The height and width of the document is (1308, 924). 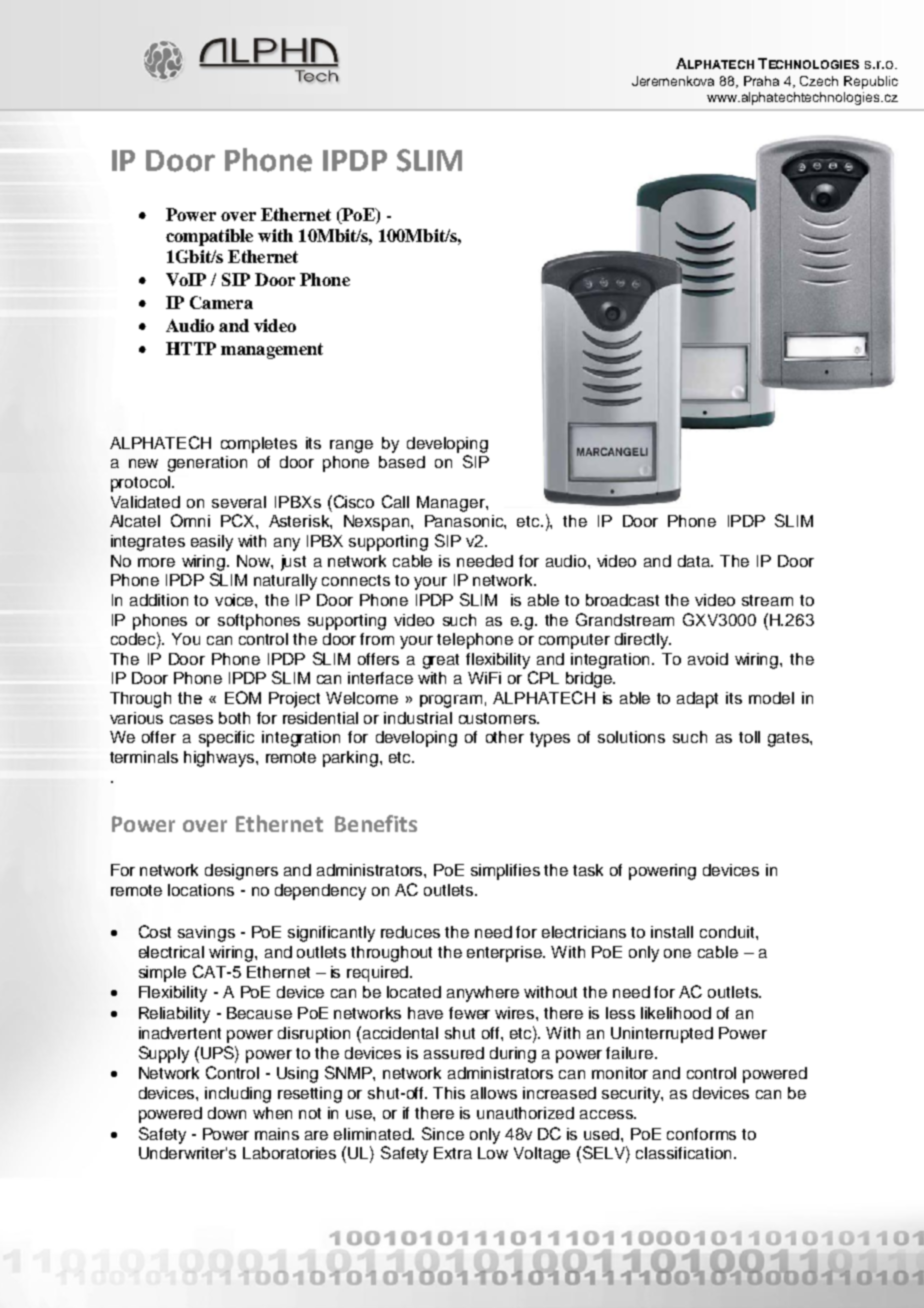 I want to click on down, so click(x=227, y=1113).
